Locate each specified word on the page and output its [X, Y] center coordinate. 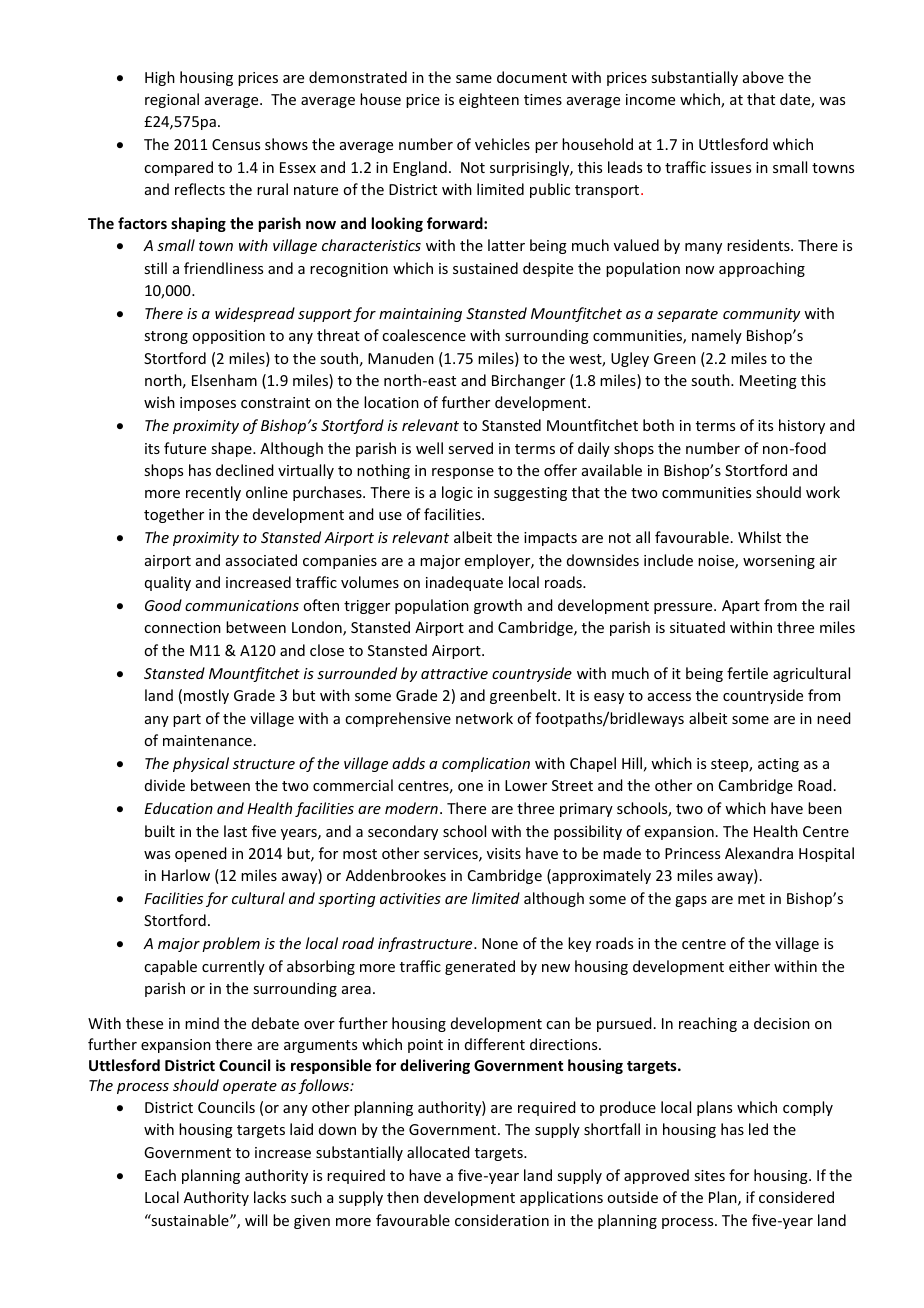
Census [236, 144]
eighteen [489, 100]
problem [231, 944]
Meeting [768, 382]
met [751, 899]
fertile [747, 673]
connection [182, 627]
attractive [454, 673]
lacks [270, 1197]
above [763, 77]
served [470, 448]
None [500, 943]
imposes [208, 404]
